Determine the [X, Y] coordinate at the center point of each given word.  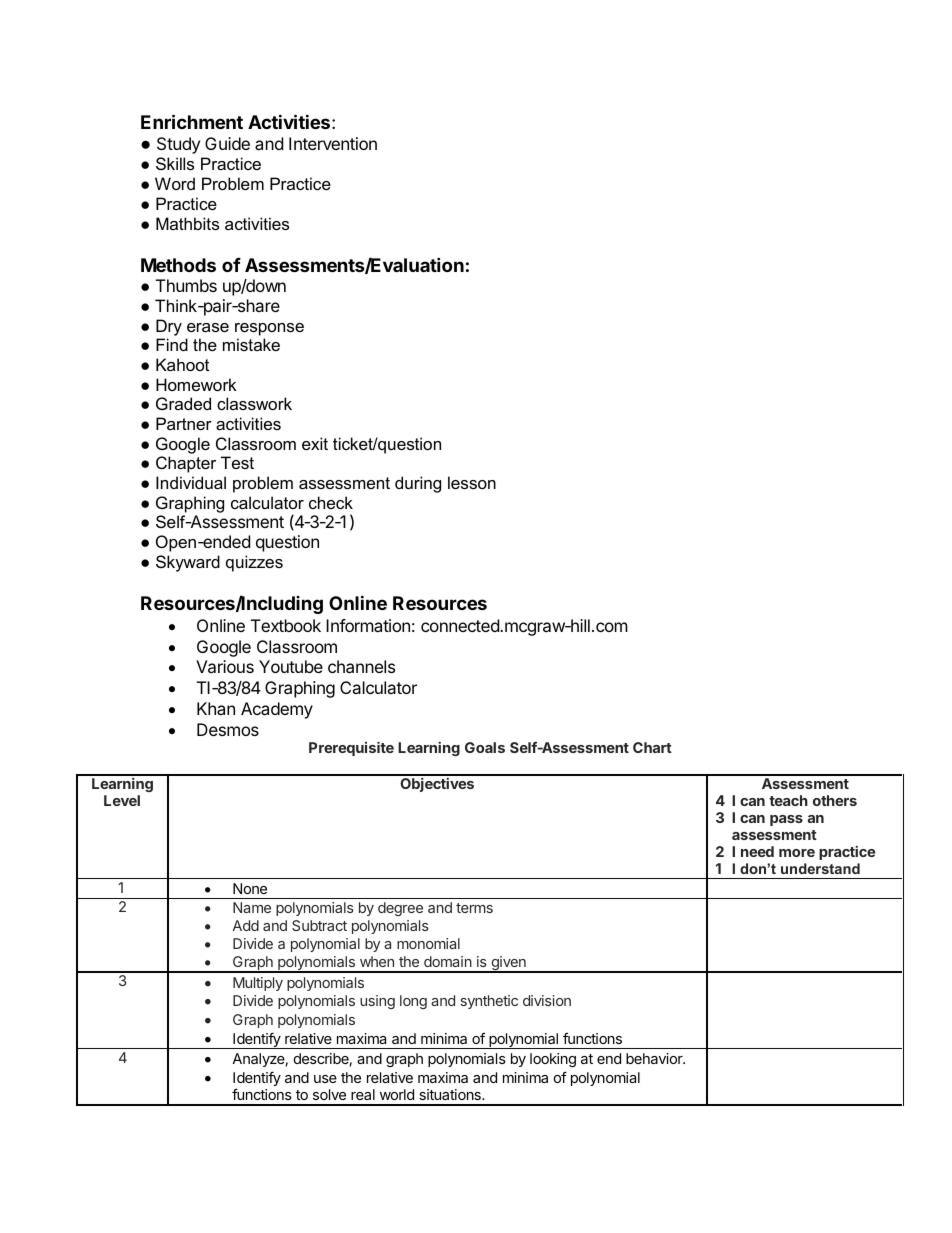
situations [451, 1094]
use [325, 1079]
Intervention [333, 143]
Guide [227, 143]
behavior [655, 1058]
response [269, 329]
